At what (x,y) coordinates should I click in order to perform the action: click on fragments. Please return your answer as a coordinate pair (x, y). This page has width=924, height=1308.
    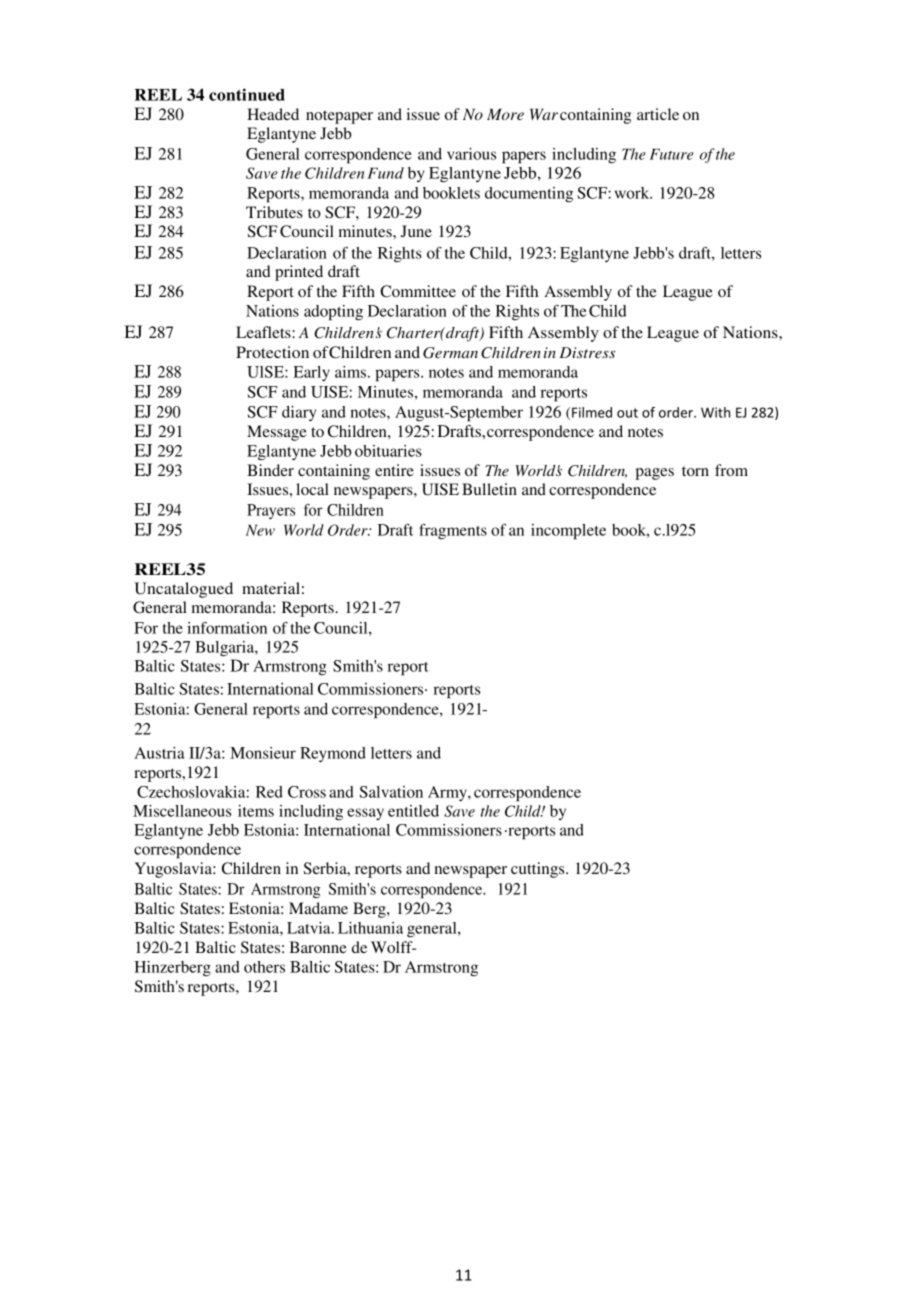
    Looking at the image, I should click on (453, 532).
